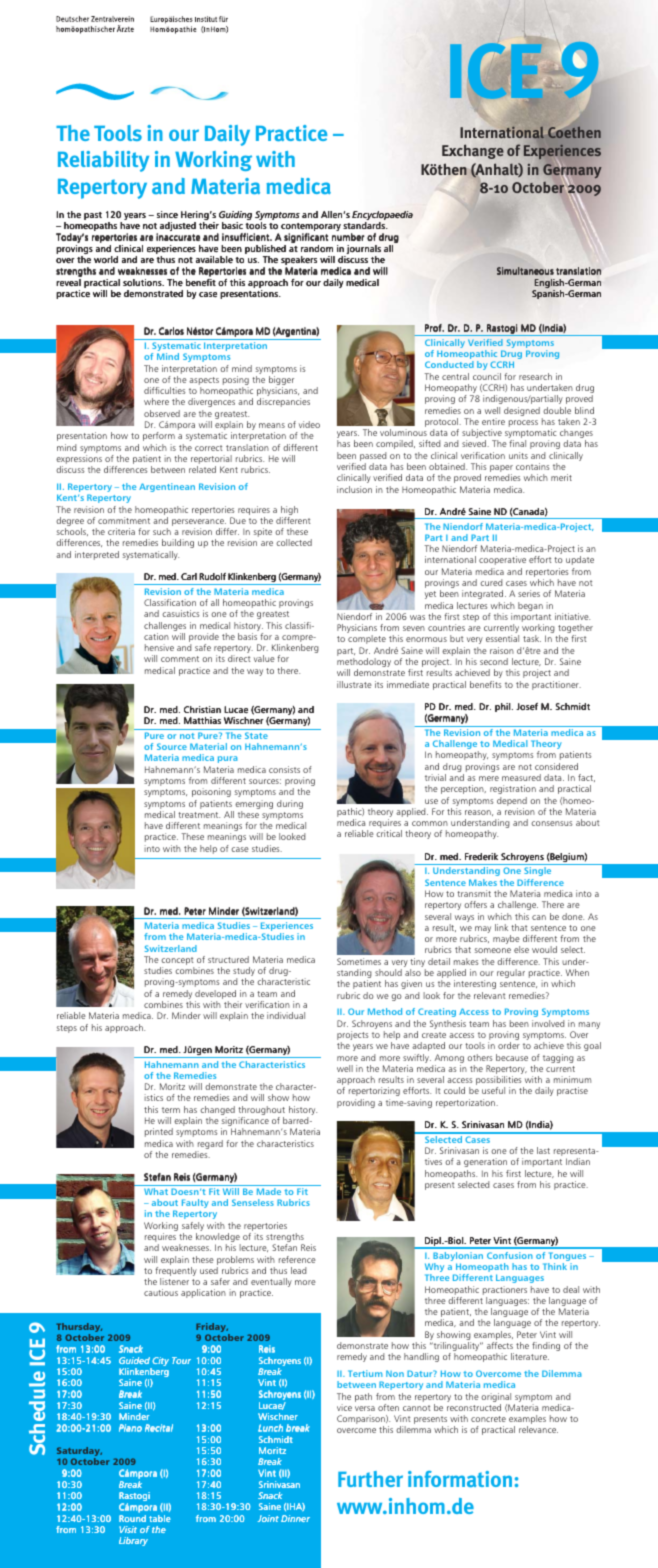 Image resolution: width=658 pixels, height=1568 pixels. I want to click on because, so click(512, 1057).
